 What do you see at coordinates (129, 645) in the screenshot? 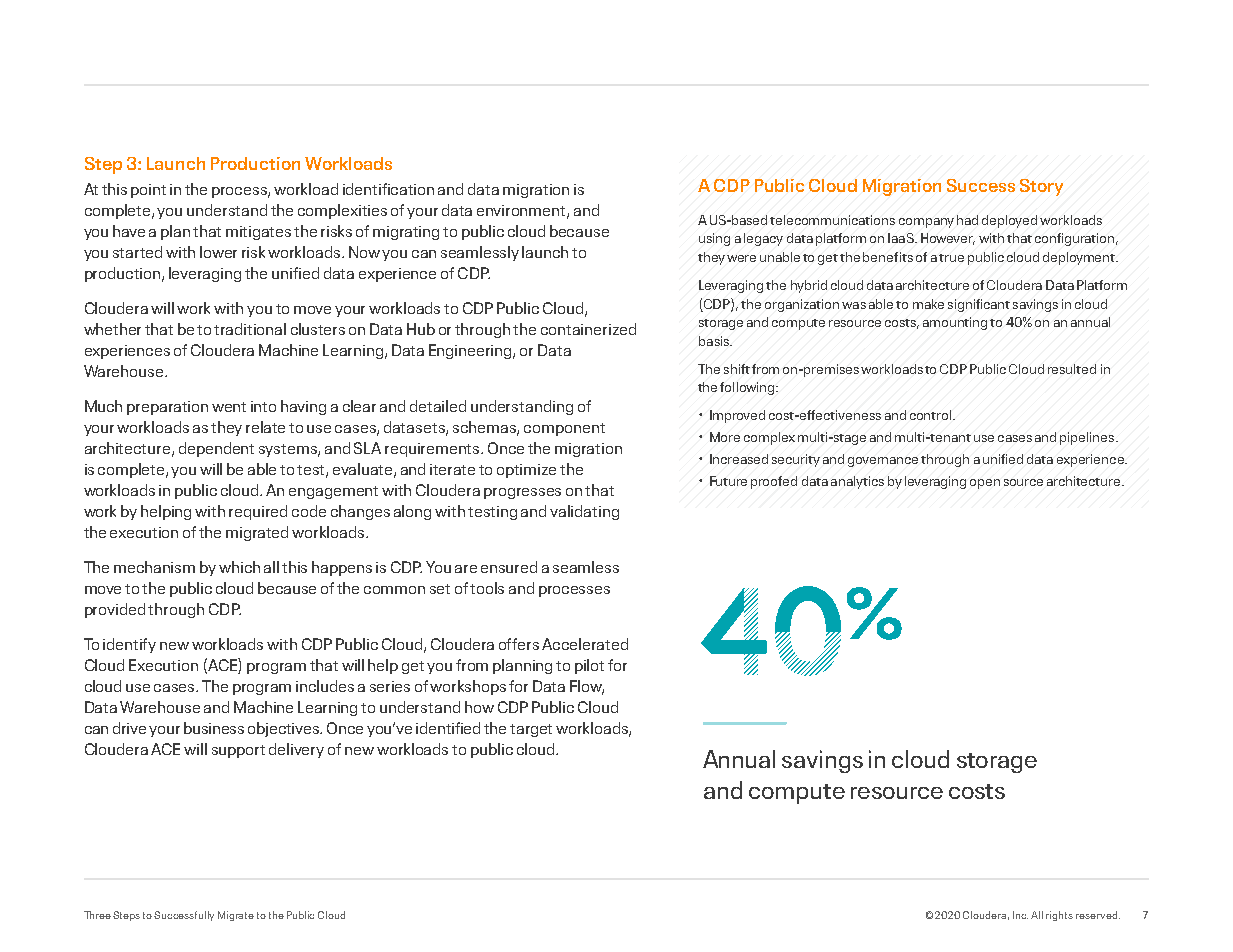
I see `identify` at bounding box center [129, 645].
